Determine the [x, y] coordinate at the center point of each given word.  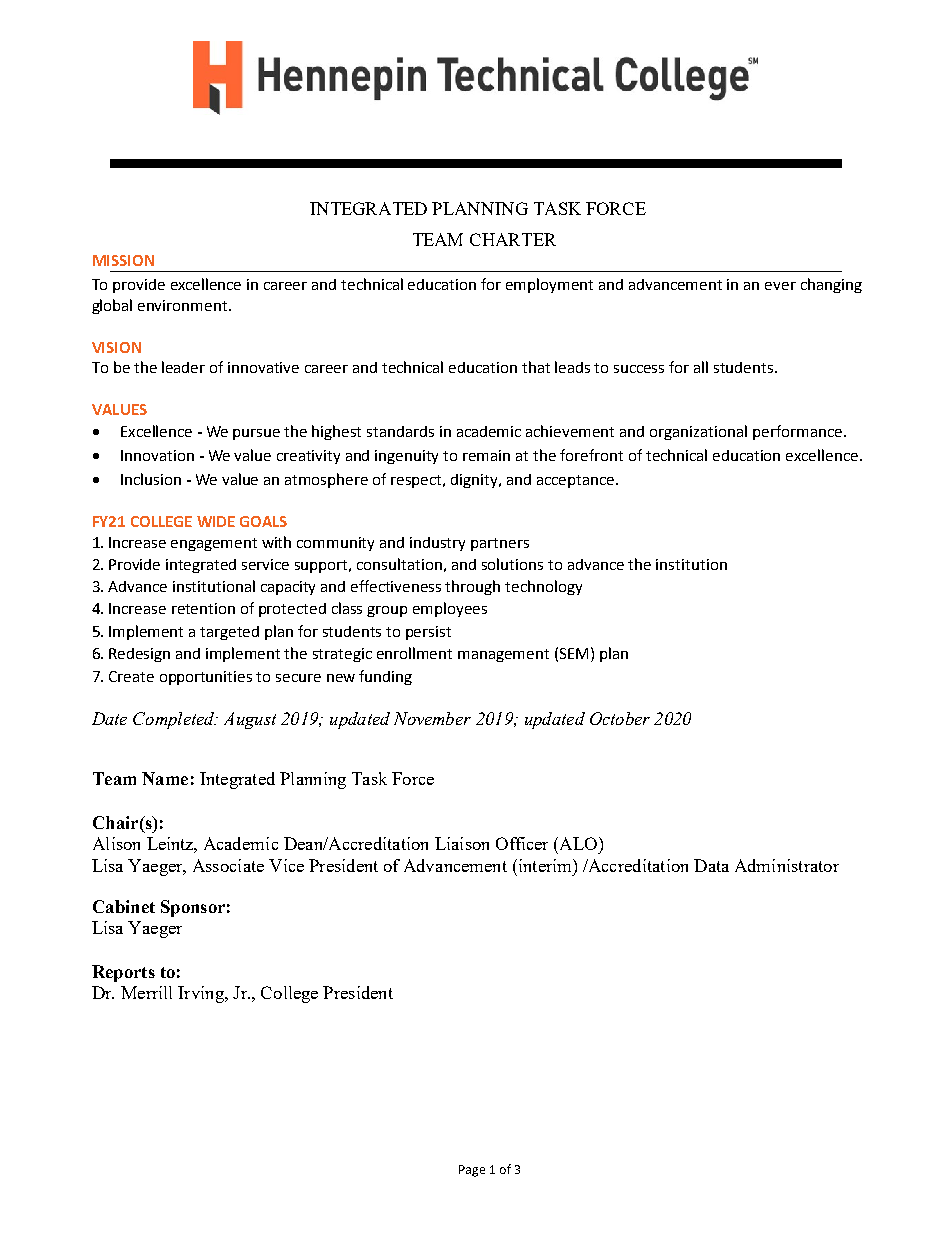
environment [184, 305]
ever [780, 286]
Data [711, 865]
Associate [228, 865]
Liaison [462, 843]
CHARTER [513, 239]
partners [500, 544]
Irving [202, 994]
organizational [698, 432]
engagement [214, 544]
